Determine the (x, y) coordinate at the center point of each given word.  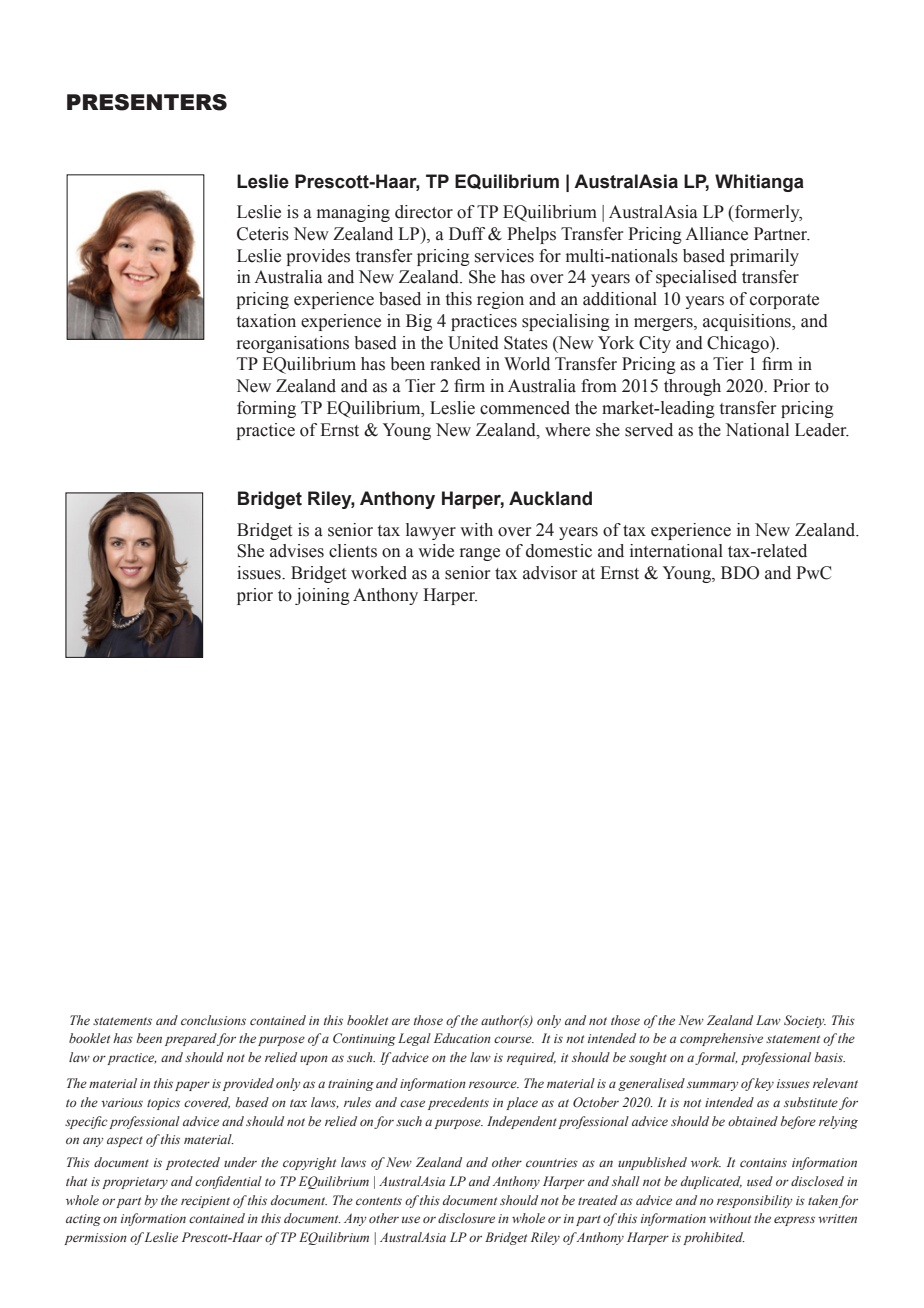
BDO (740, 573)
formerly (767, 213)
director (424, 212)
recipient (205, 1202)
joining (322, 596)
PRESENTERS (147, 102)
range (480, 554)
